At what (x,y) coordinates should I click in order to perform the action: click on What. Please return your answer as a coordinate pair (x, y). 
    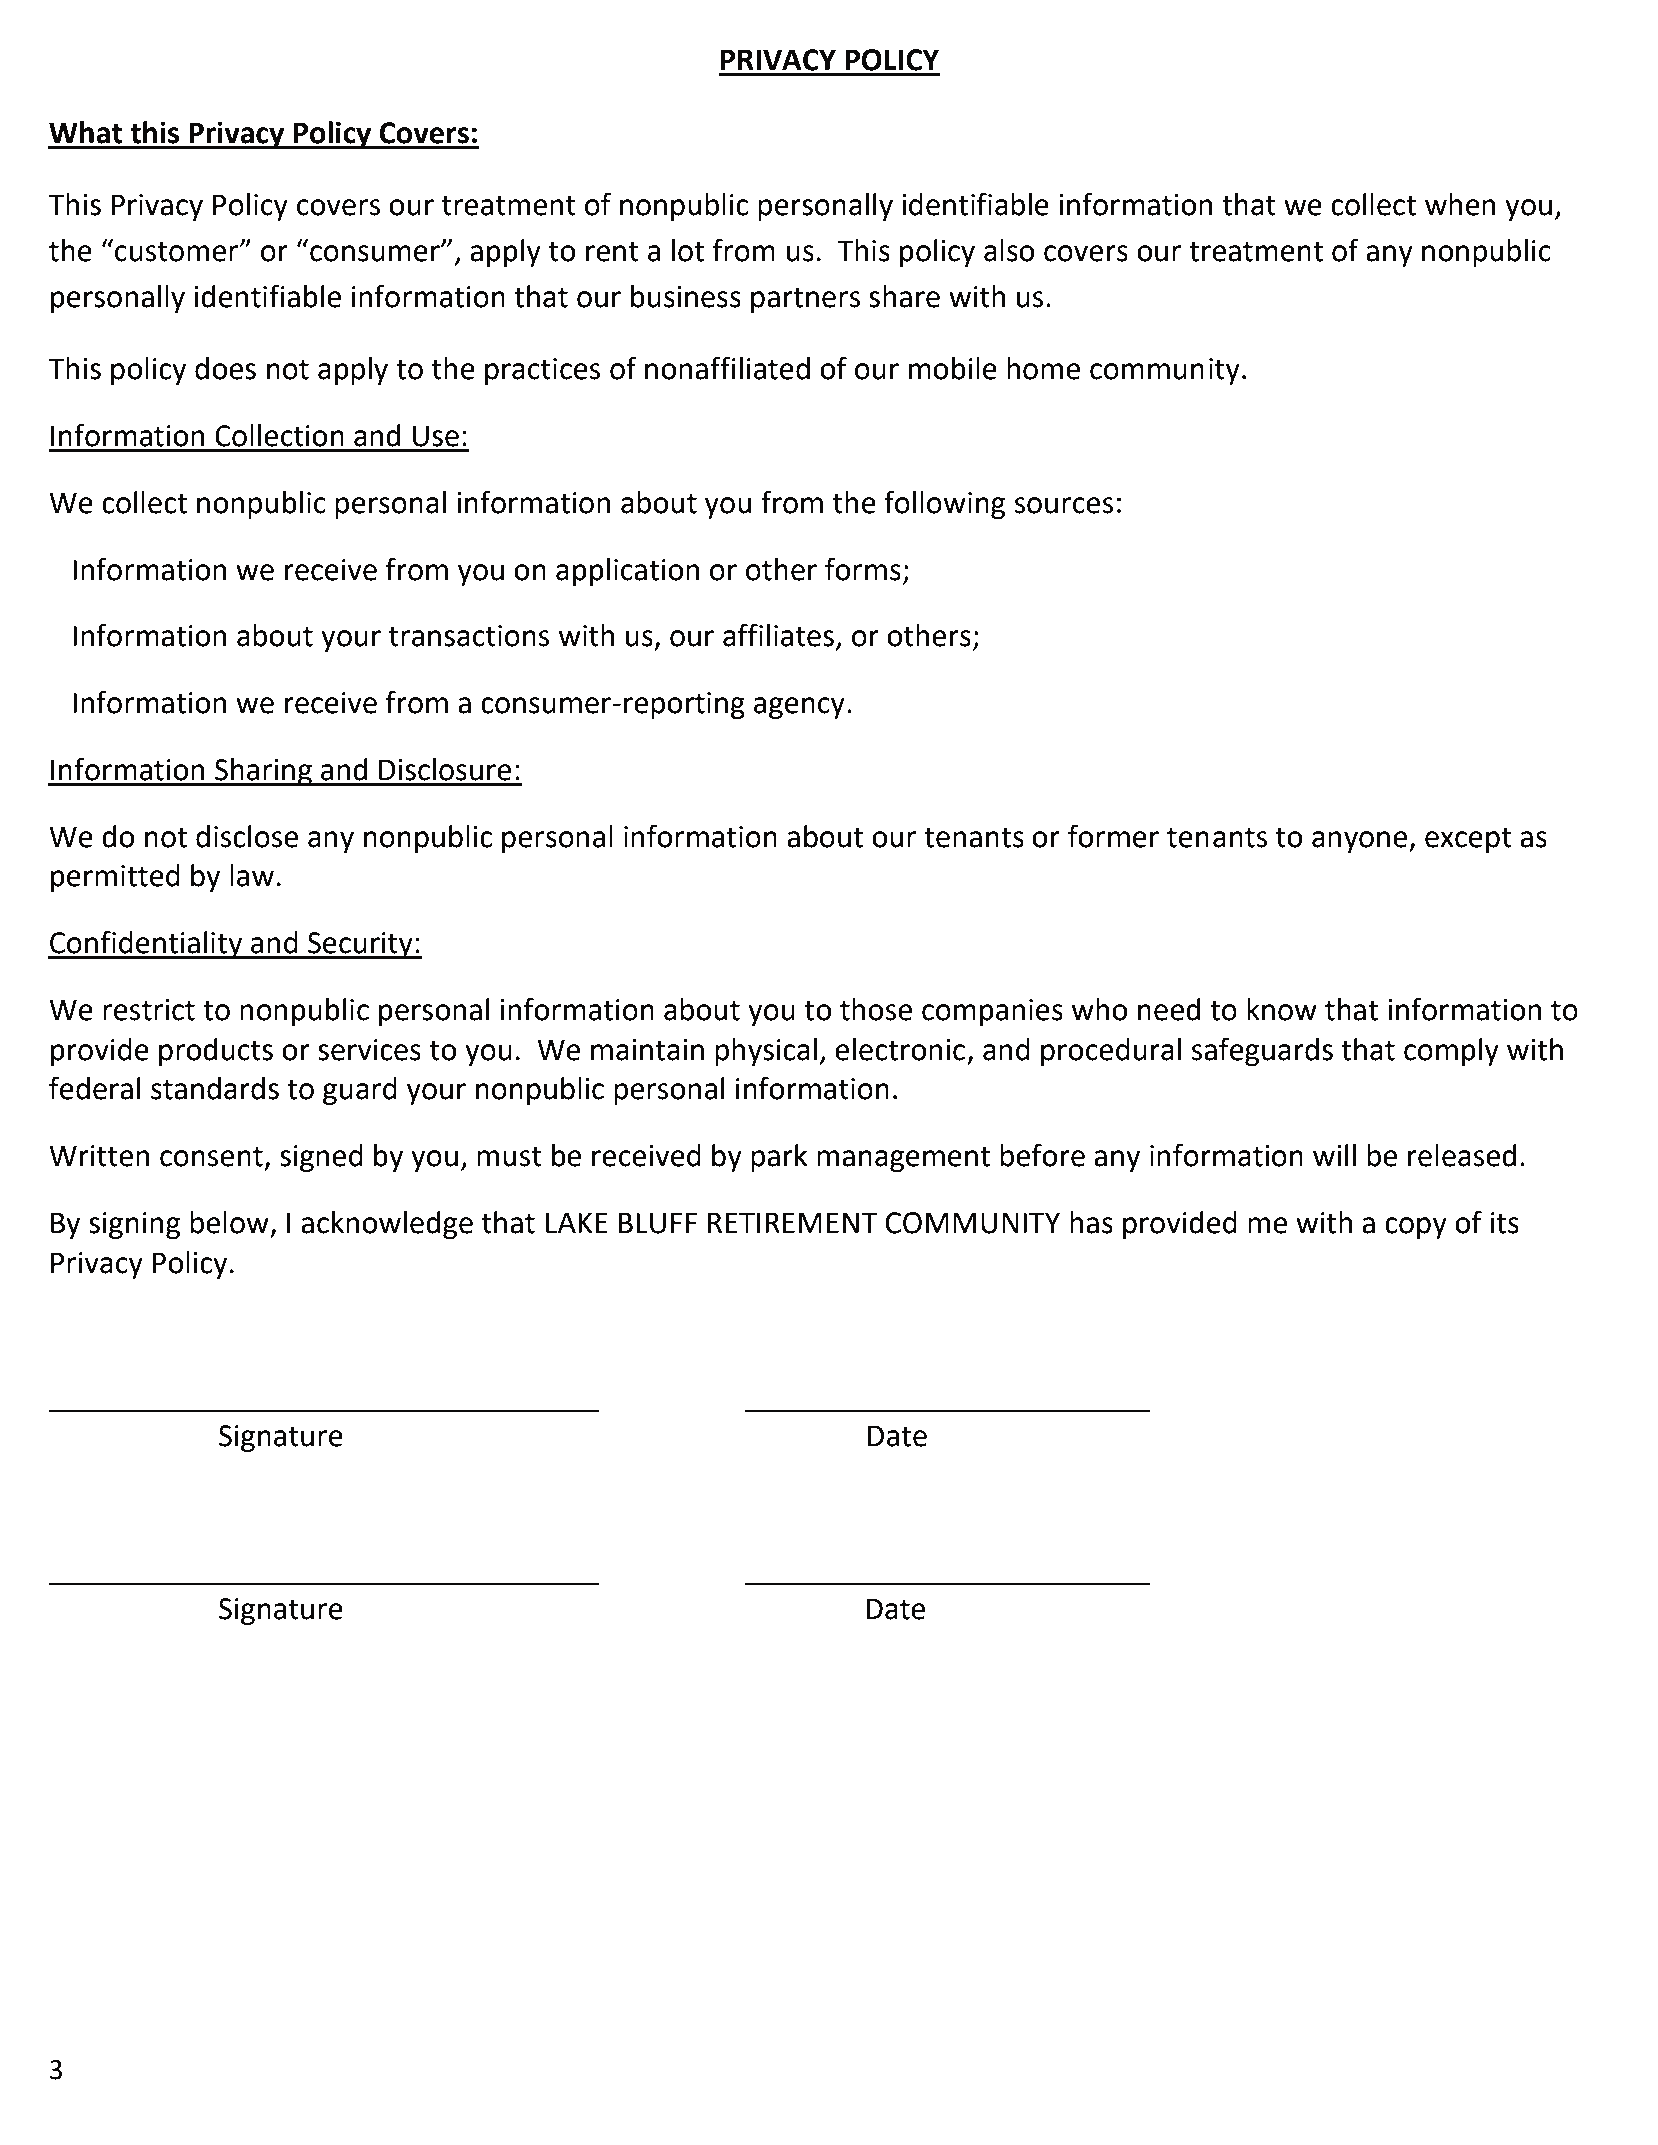
    Looking at the image, I should click on (85, 132).
